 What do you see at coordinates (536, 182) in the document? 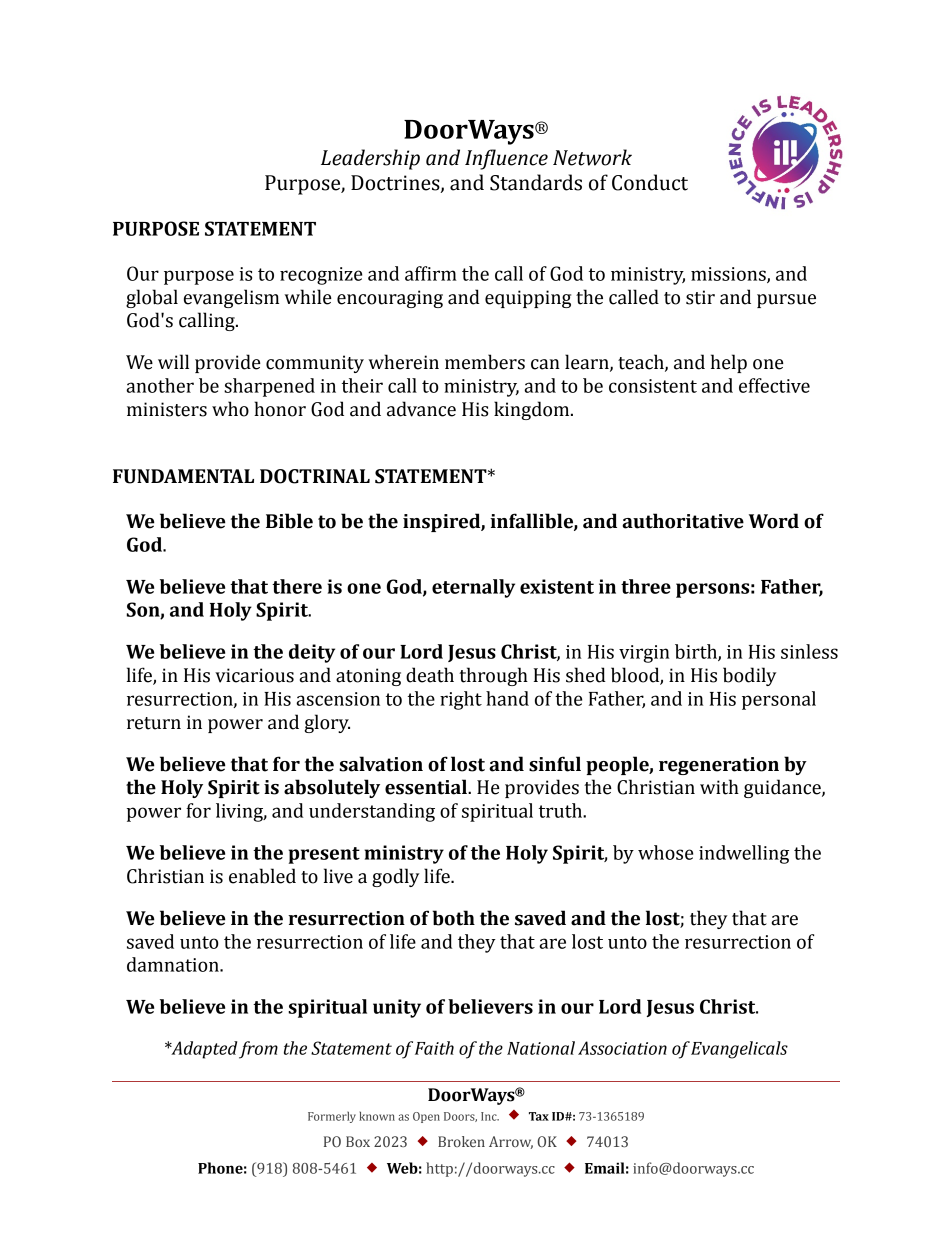
I see `Standards` at bounding box center [536, 182].
